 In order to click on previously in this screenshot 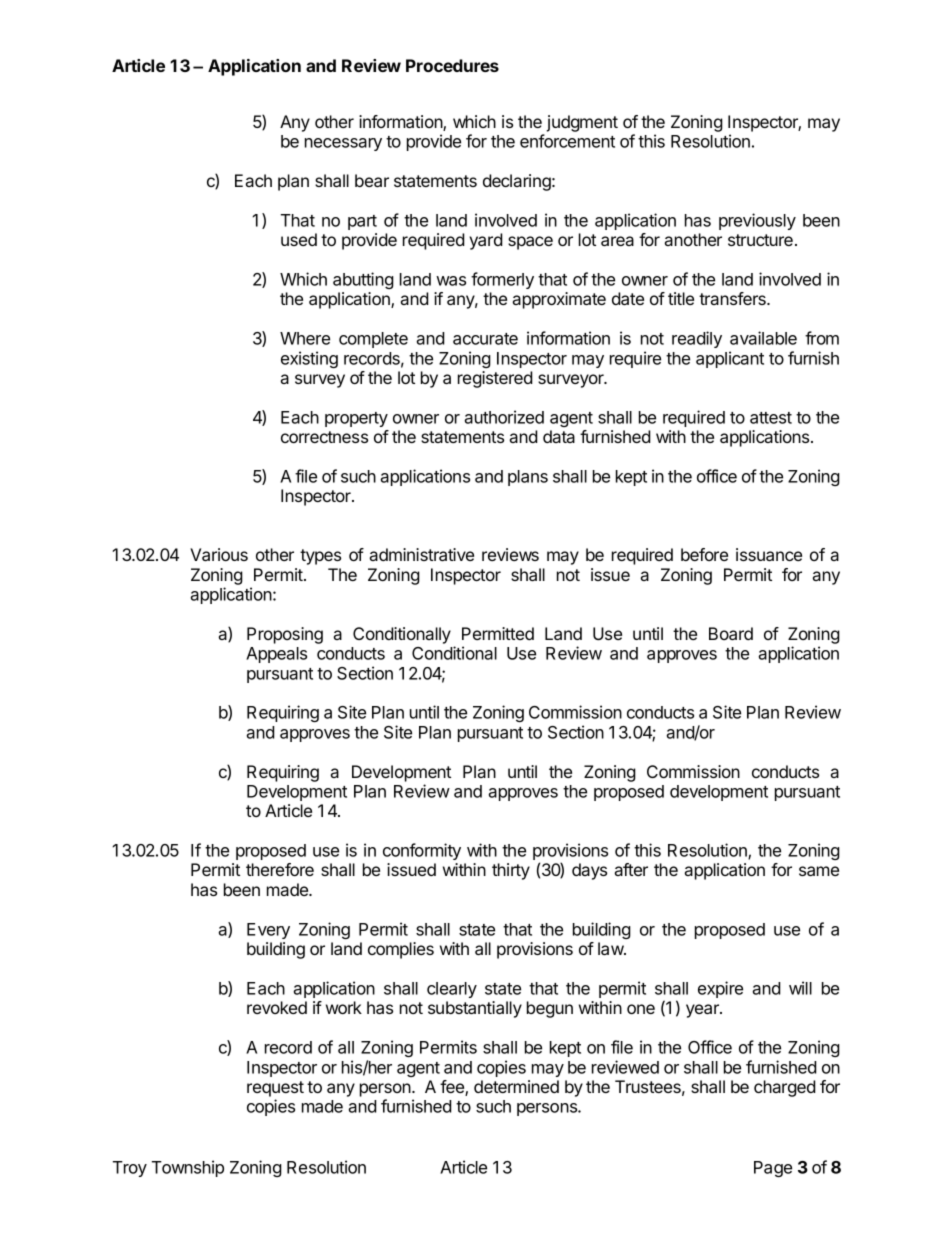, I will do `click(757, 221)`.
